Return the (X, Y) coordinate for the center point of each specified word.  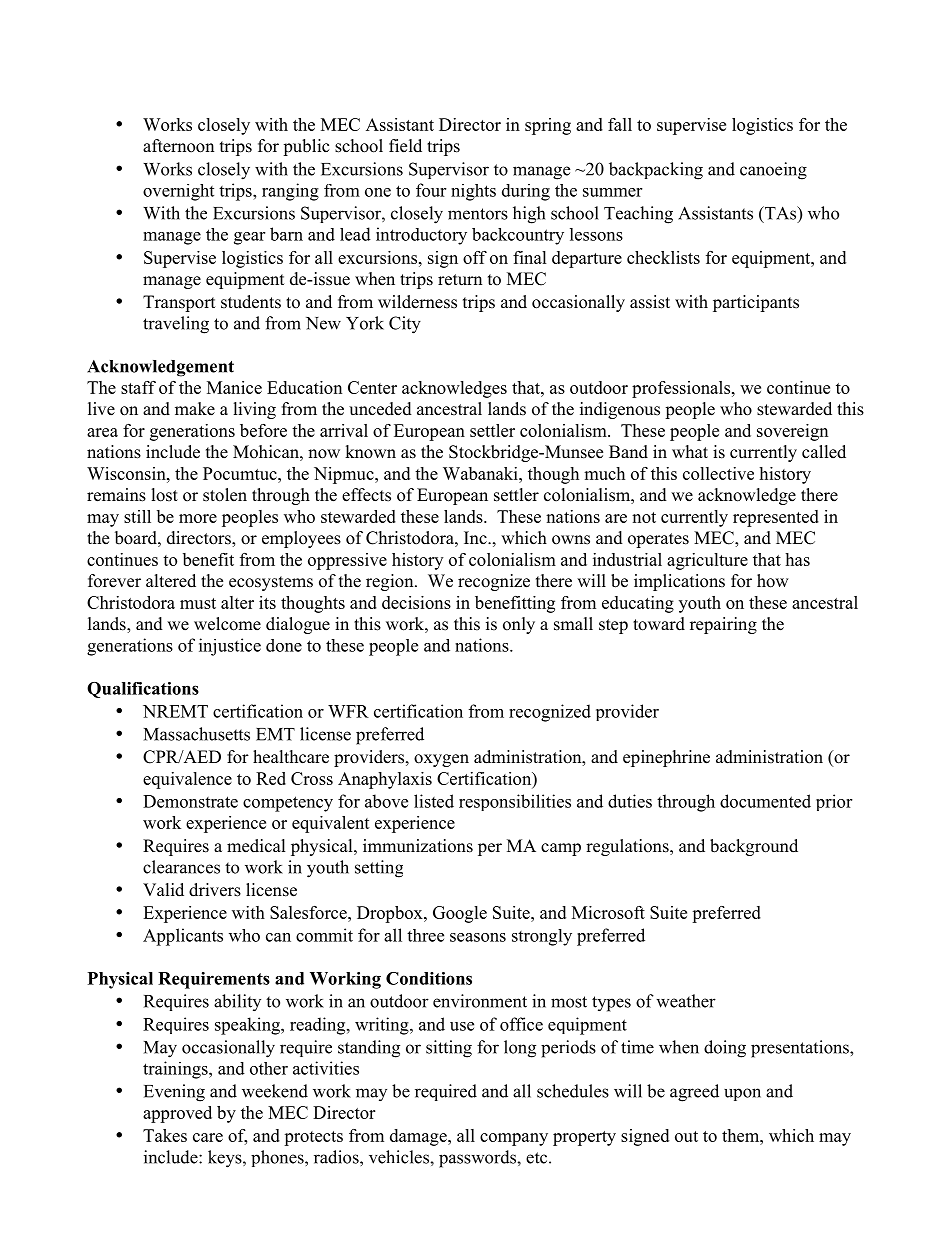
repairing (723, 625)
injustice (230, 647)
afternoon (178, 146)
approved (177, 1114)
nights (473, 192)
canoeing (773, 171)
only (519, 625)
